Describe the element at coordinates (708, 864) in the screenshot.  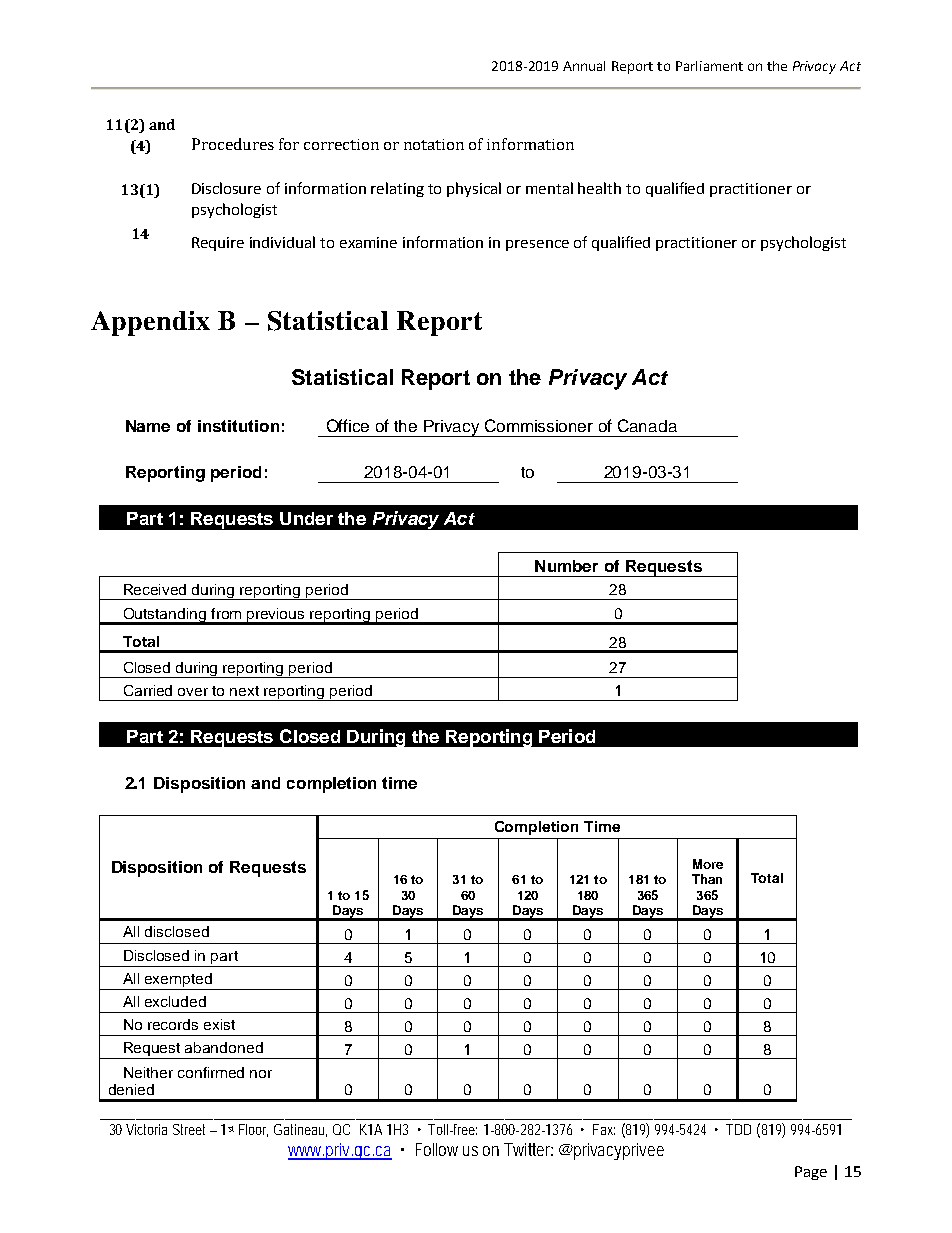
I see `More` at that location.
